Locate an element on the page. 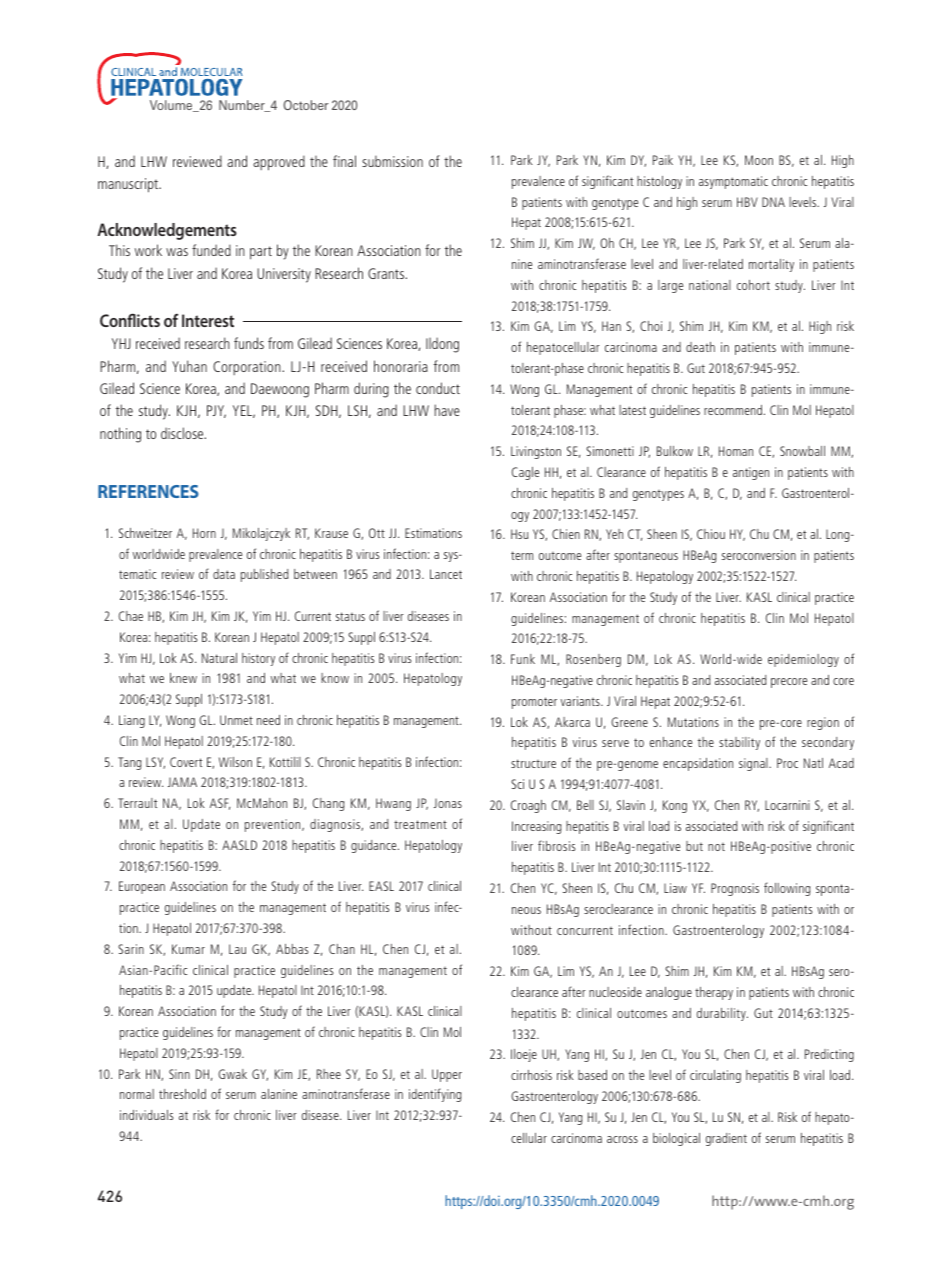 The image size is (952, 1270). identifying is located at coordinates (435, 1095).
